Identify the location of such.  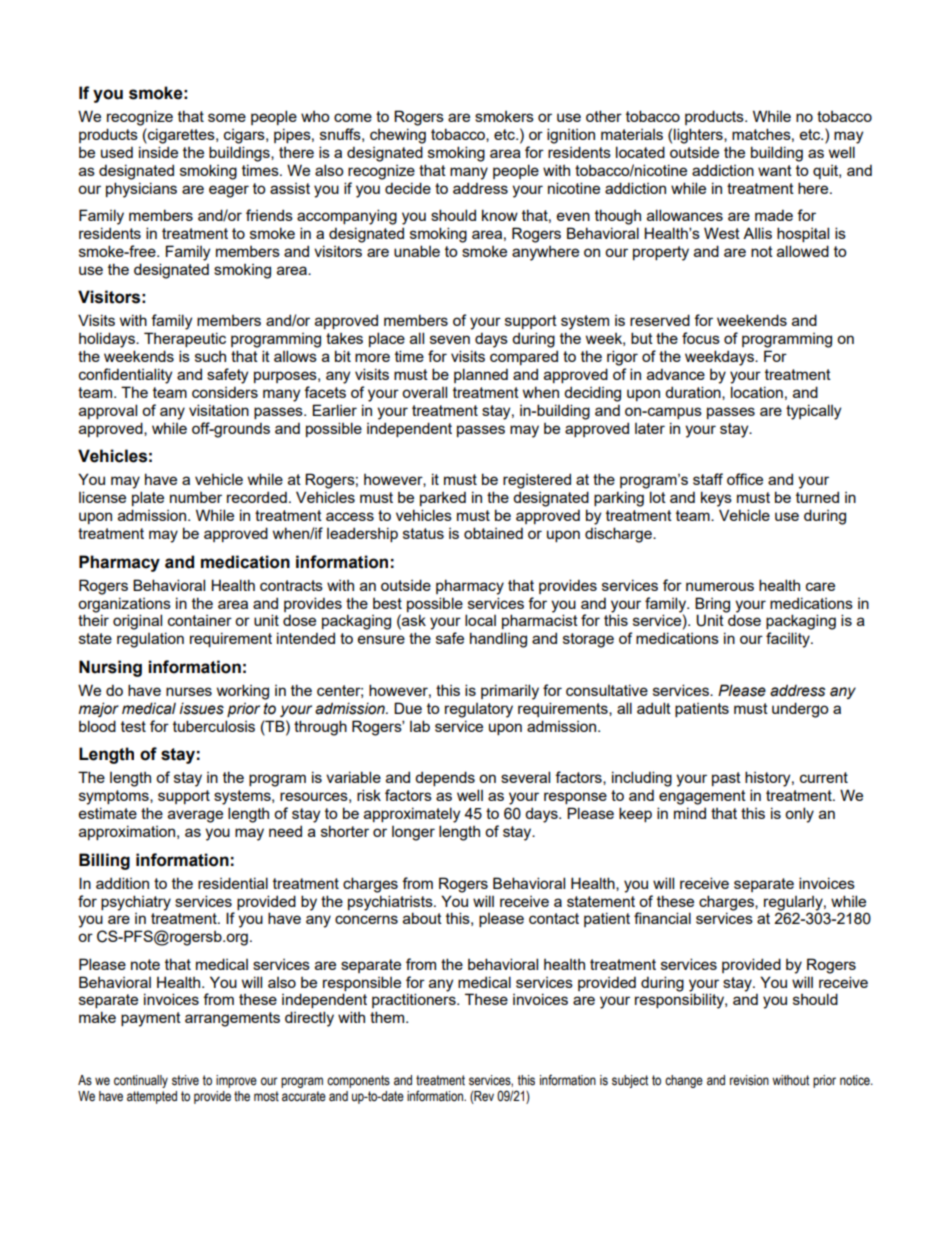
(210, 356).
